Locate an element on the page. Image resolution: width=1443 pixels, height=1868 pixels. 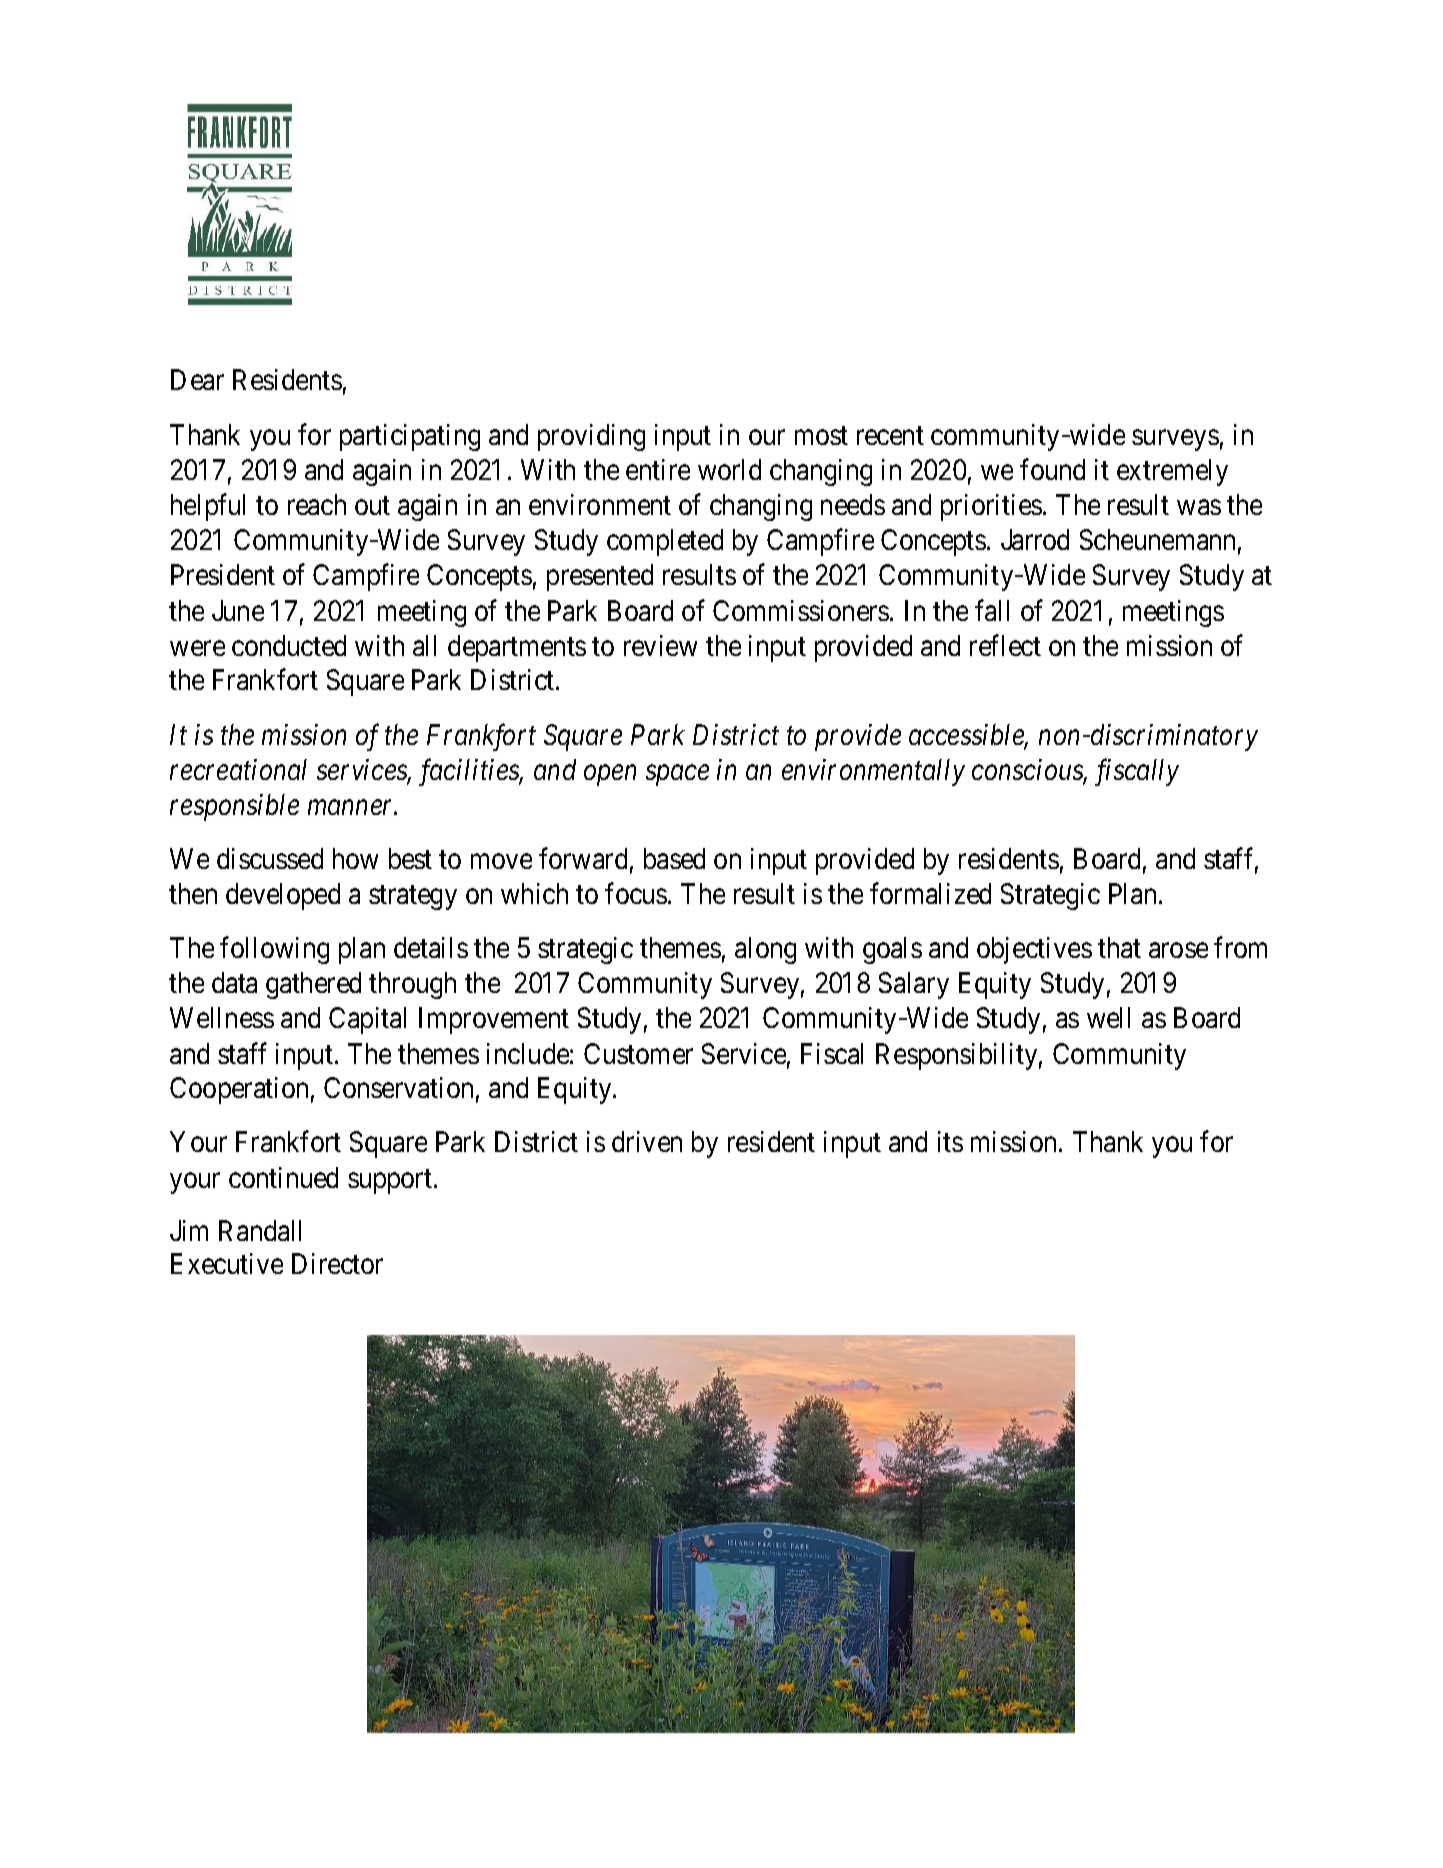
found is located at coordinates (1052, 469).
